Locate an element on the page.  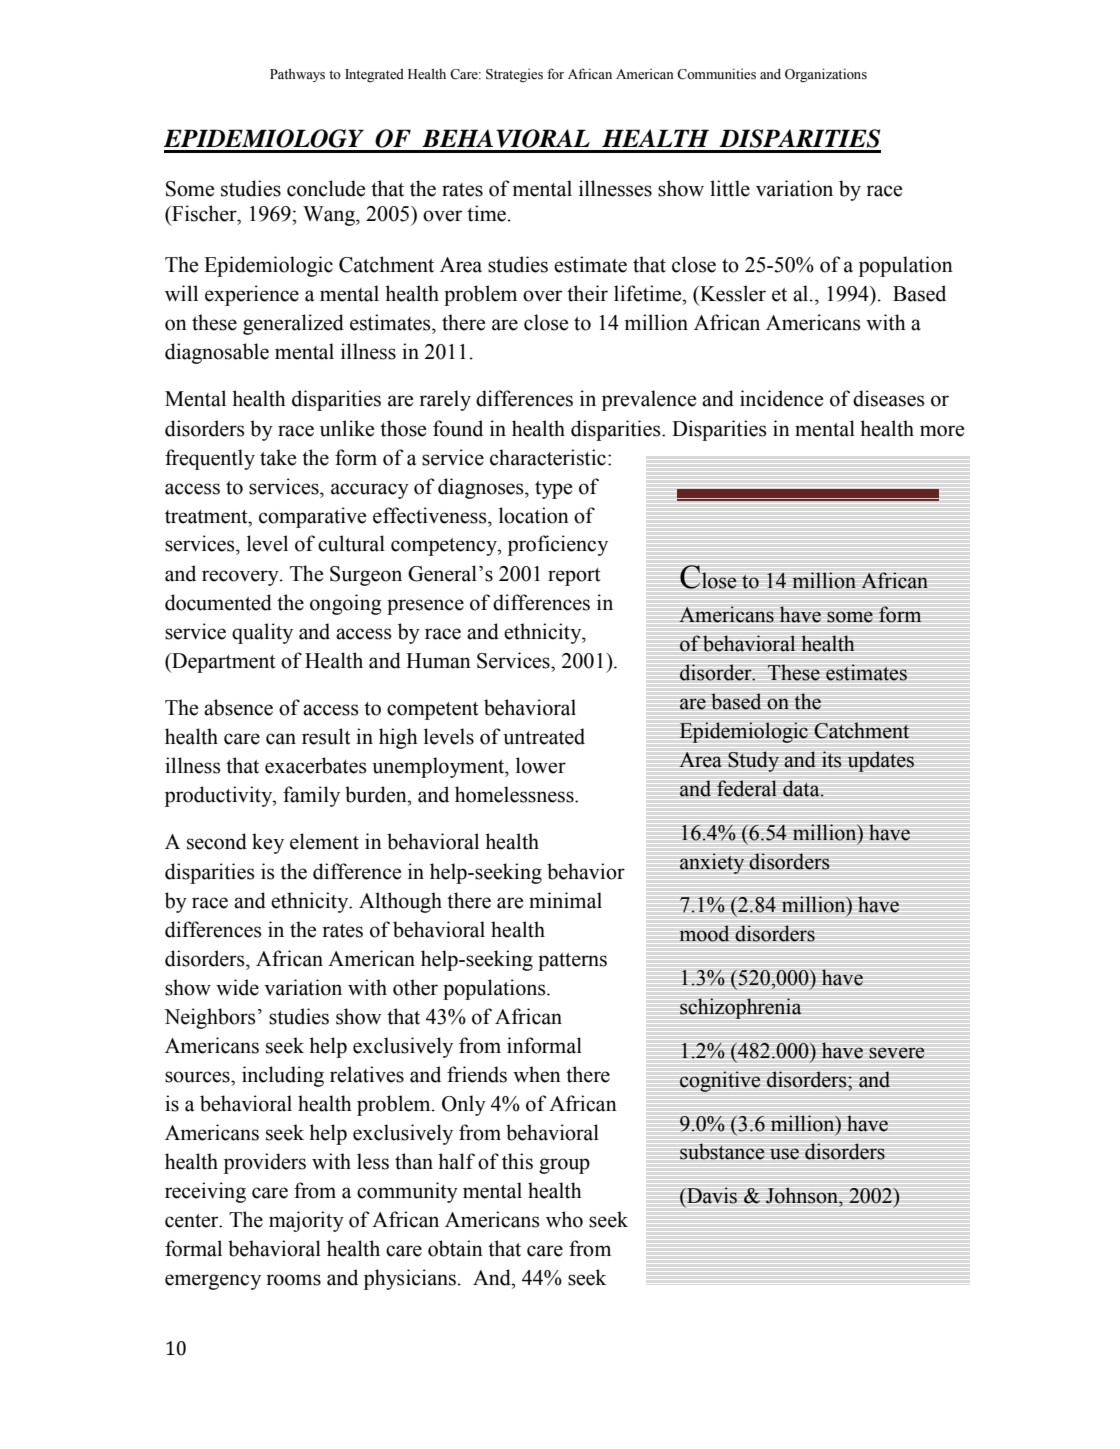
Strategies is located at coordinates (514, 75).
